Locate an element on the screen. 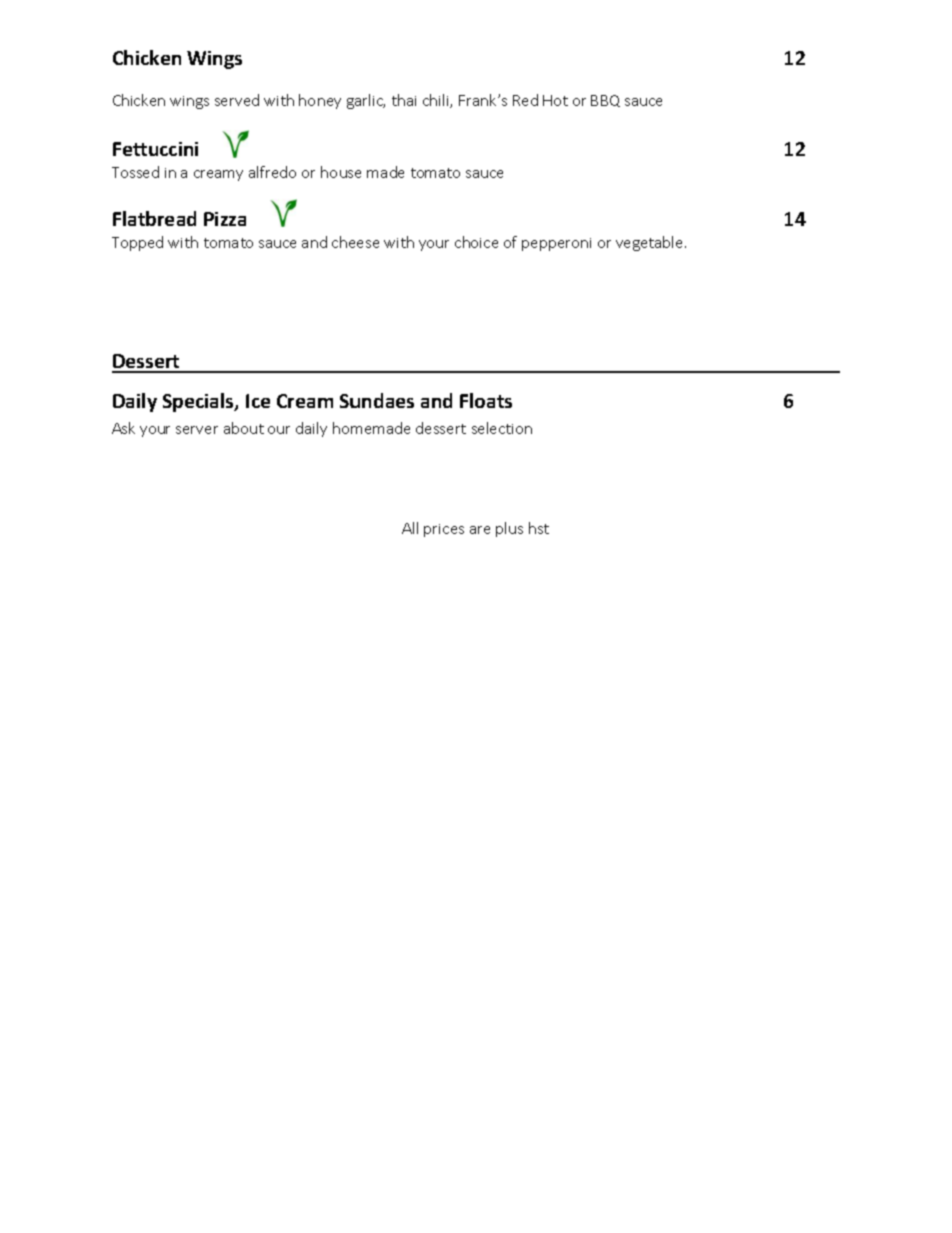 The height and width of the screenshot is (1233, 952). hst is located at coordinates (539, 528).
